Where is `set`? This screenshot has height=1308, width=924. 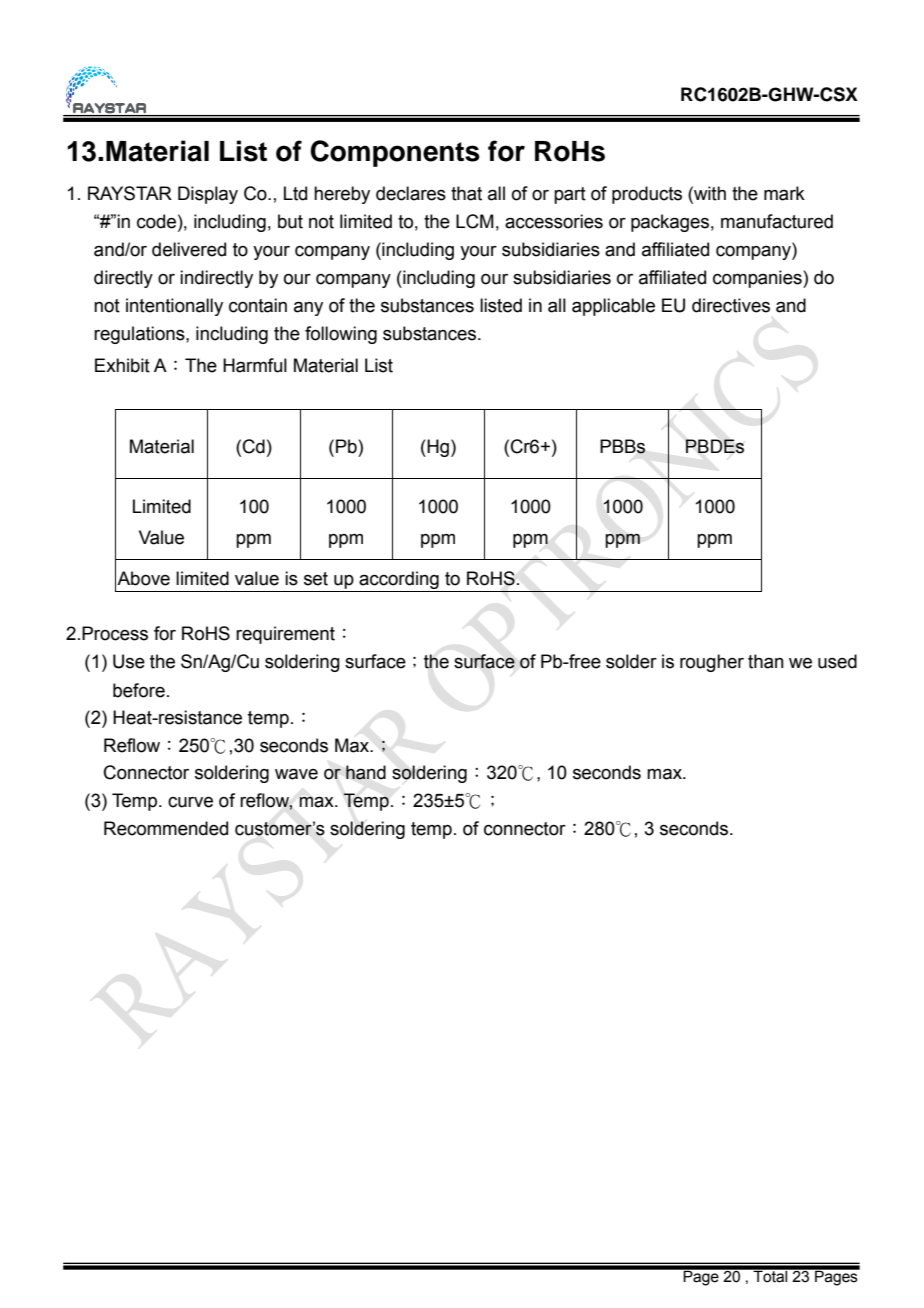
set is located at coordinates (316, 579).
